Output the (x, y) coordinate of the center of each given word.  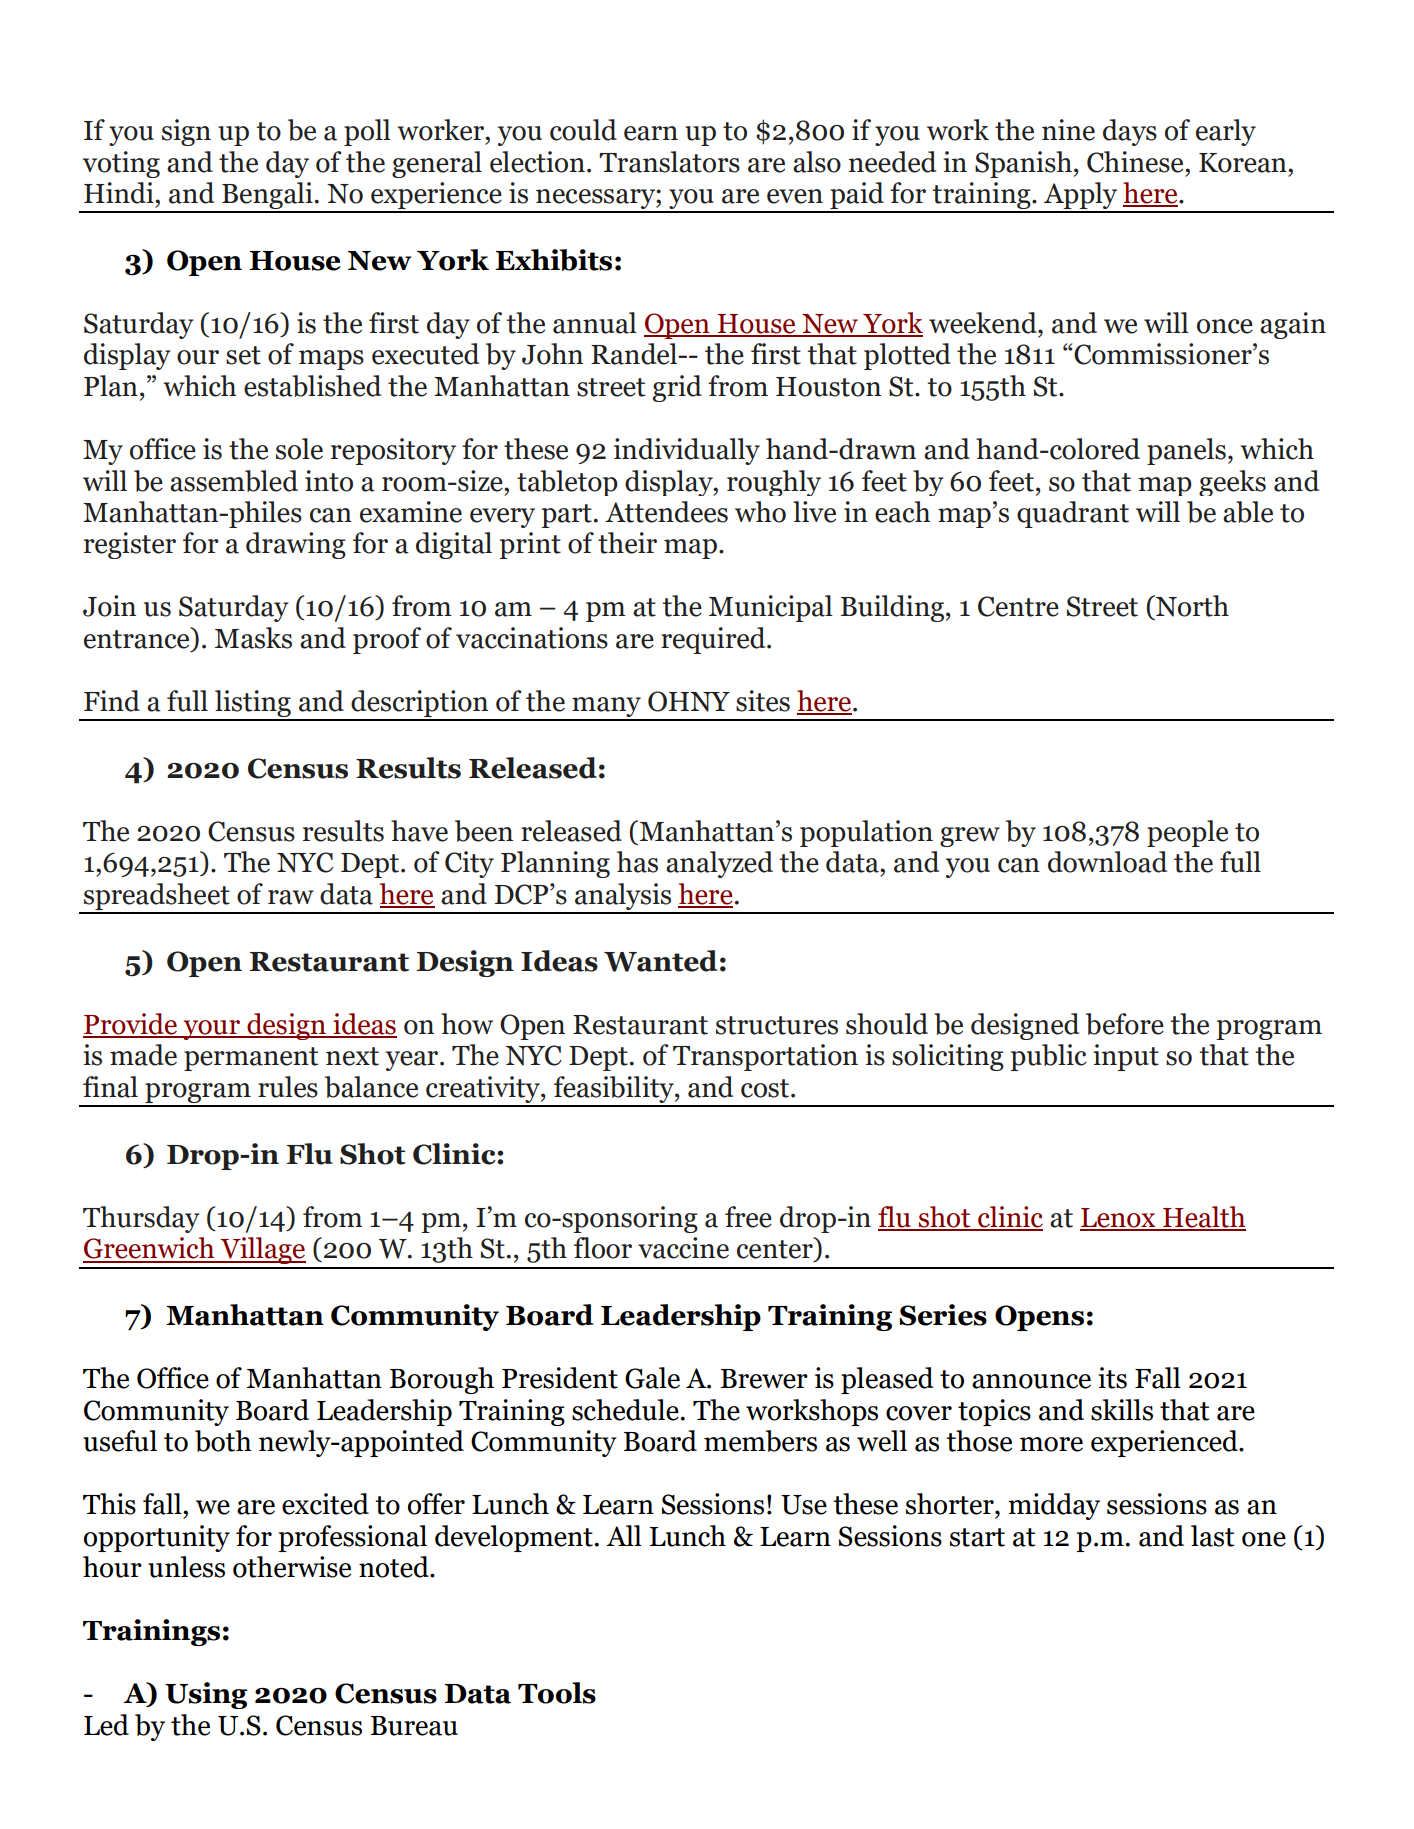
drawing (296, 545)
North (1191, 606)
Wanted (660, 961)
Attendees (666, 512)
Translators (669, 162)
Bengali (267, 197)
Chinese (1136, 162)
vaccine (683, 1248)
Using (206, 1695)
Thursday (141, 1219)
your (211, 1030)
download (1107, 862)
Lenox (1119, 1219)
